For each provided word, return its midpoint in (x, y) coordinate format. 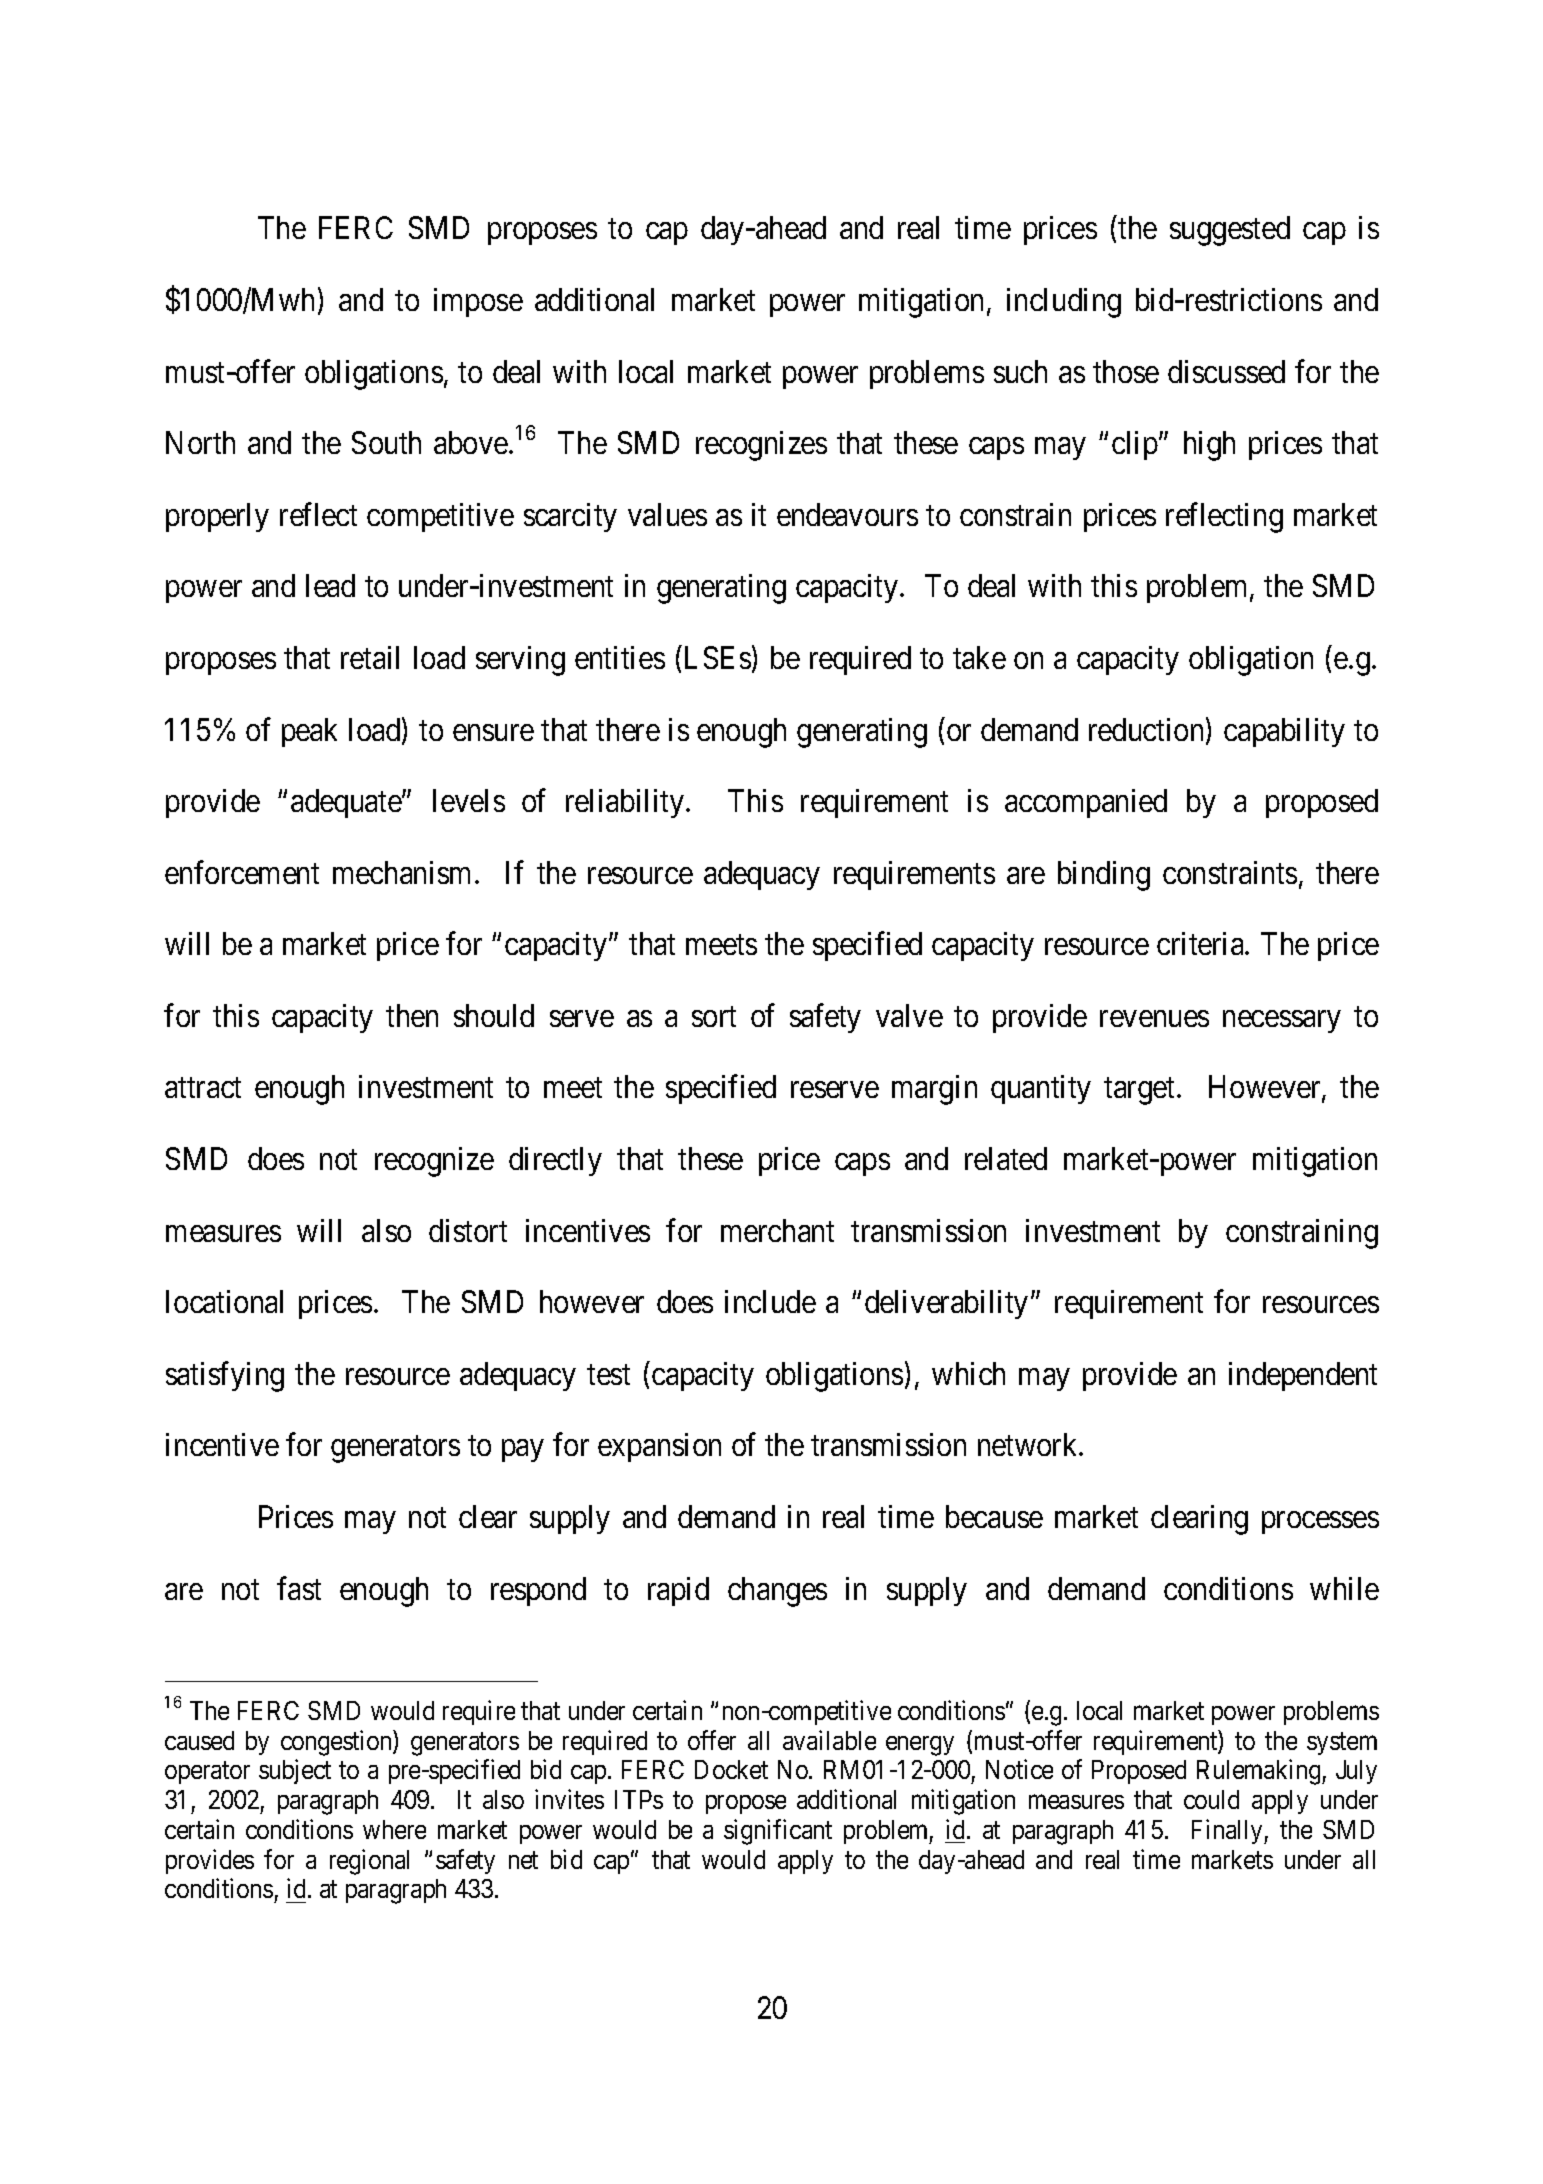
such (1020, 371)
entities (620, 657)
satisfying (225, 1377)
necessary (1281, 1022)
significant (778, 1832)
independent (1303, 1376)
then (412, 1015)
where (394, 1829)
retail (370, 657)
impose (478, 302)
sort (714, 1017)
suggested (1230, 231)
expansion (659, 1447)
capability (1284, 732)
